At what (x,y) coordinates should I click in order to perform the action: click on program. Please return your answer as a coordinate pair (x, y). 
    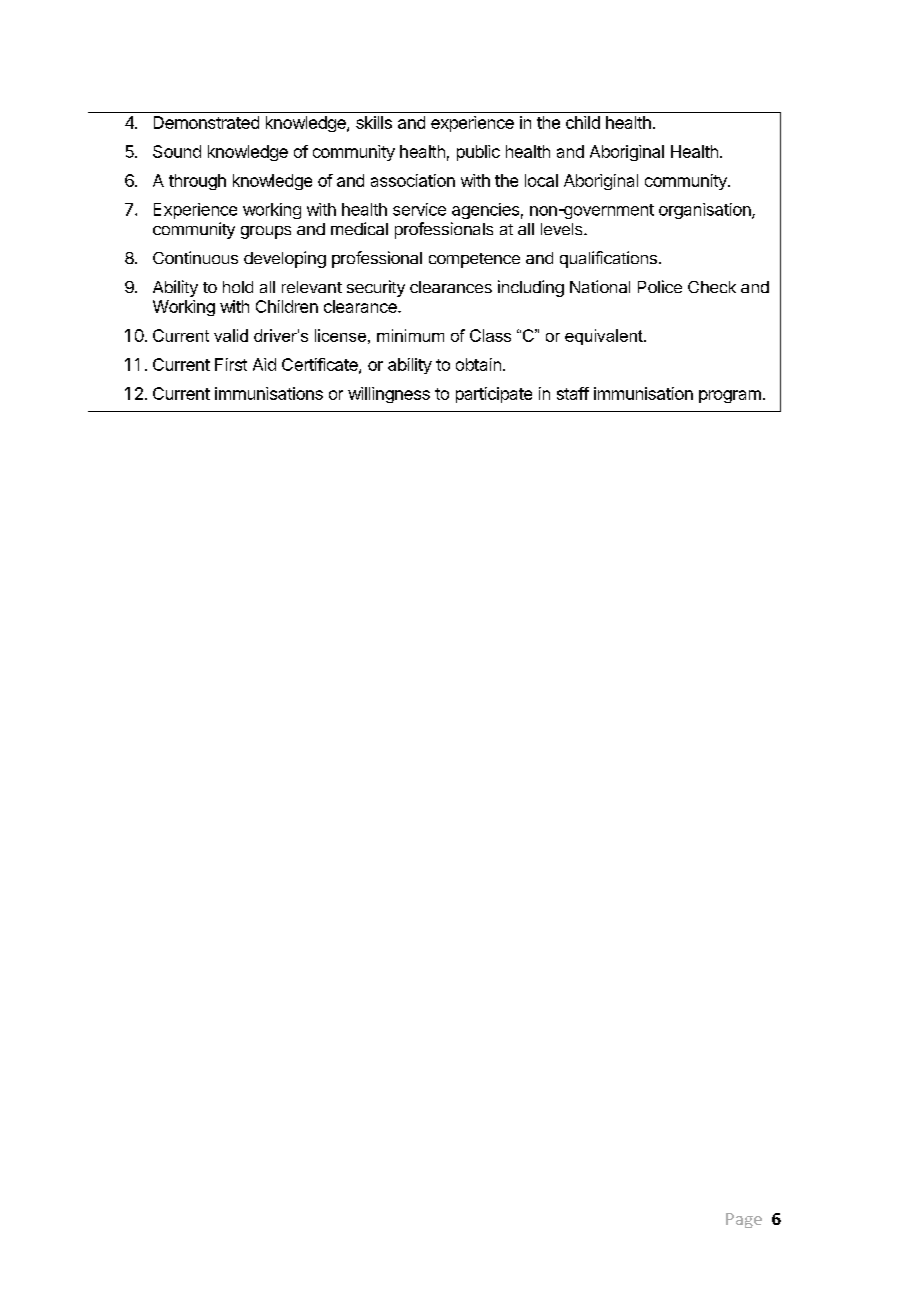
    Looking at the image, I should click on (730, 396).
